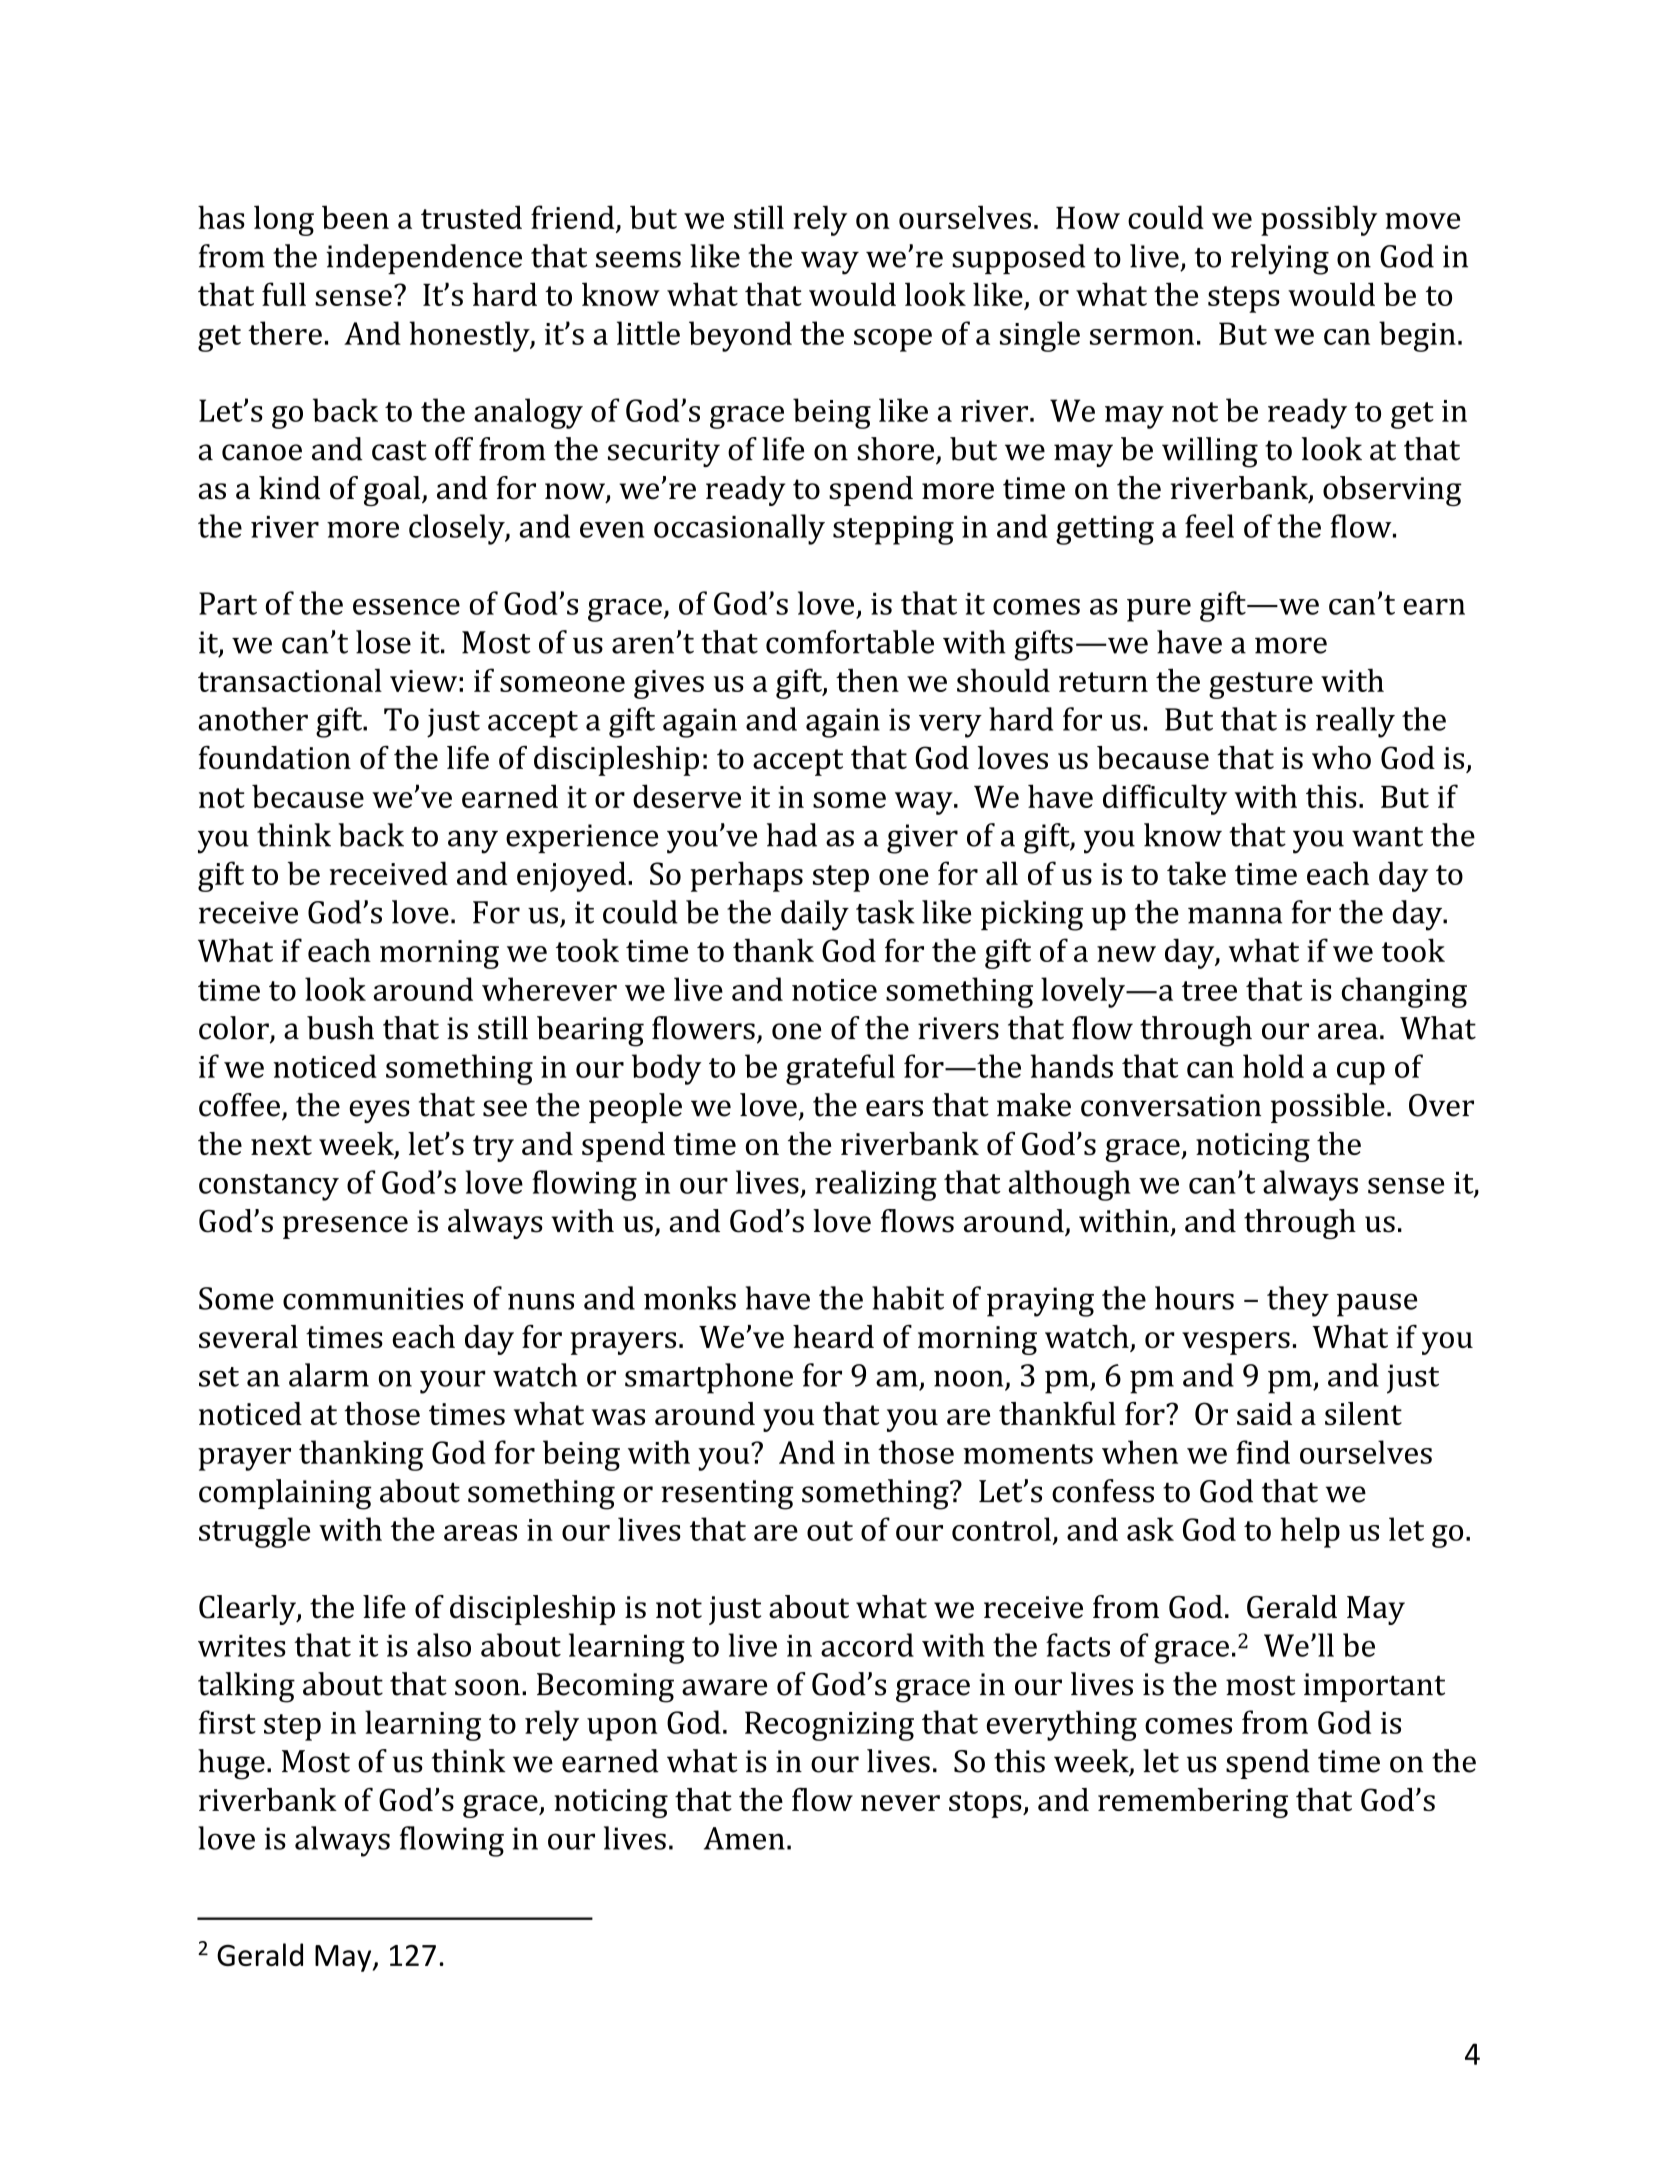  What do you see at coordinates (340, 1028) in the screenshot?
I see `bush` at bounding box center [340, 1028].
